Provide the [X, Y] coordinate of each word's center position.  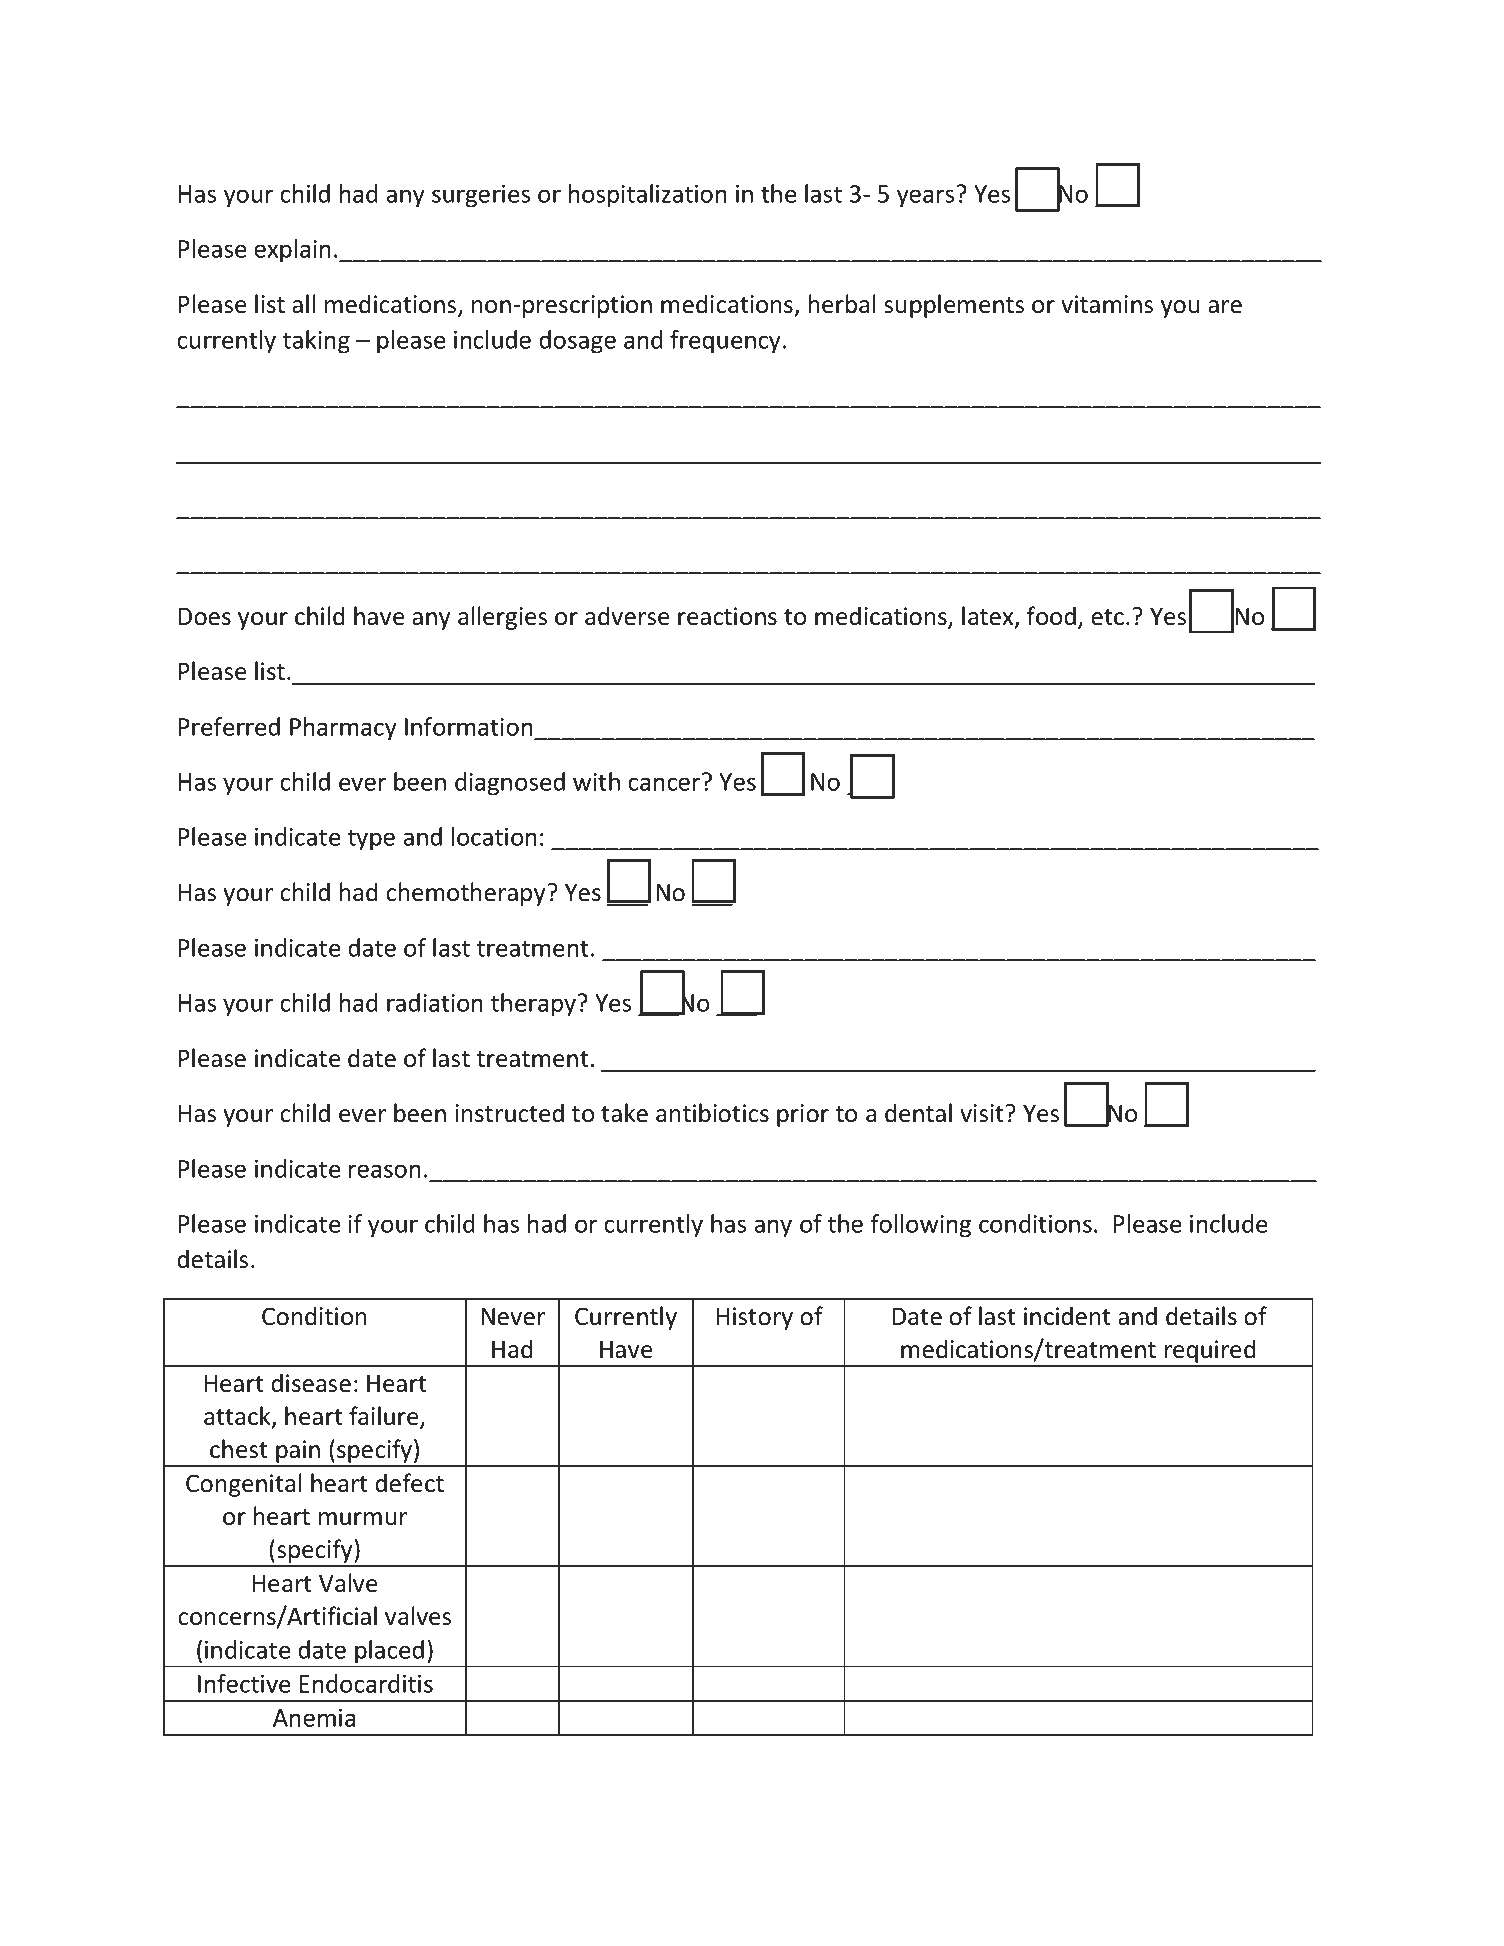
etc [1107, 617]
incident [1067, 1316]
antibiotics [712, 1113]
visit [983, 1113]
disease [311, 1383]
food [1051, 616]
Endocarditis [366, 1683]
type [371, 840]
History [754, 1318]
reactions [727, 616]
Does [204, 617]
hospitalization [648, 196]
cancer [664, 784]
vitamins [1107, 304]
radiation [435, 1002]
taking [316, 342]
